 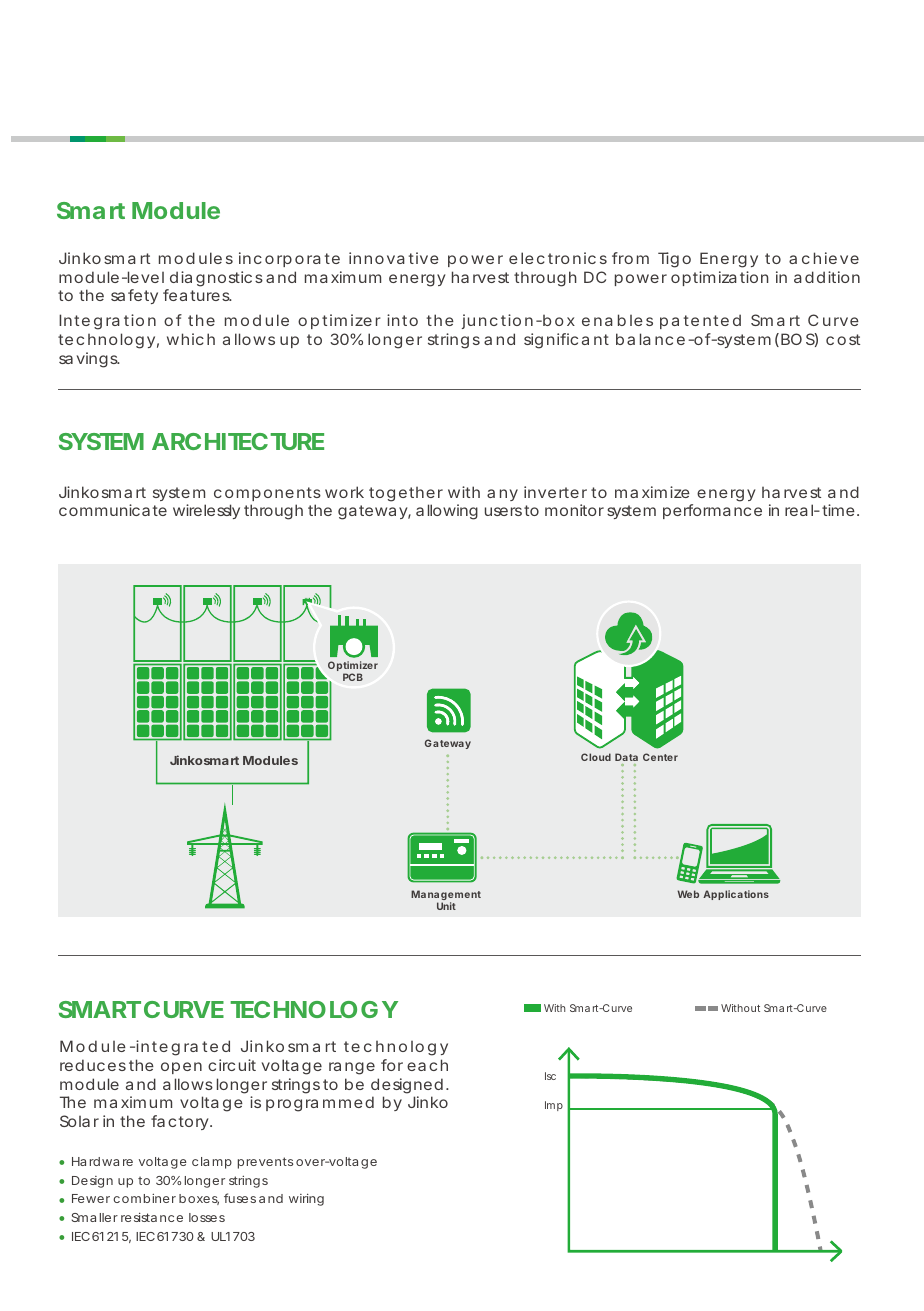 I want to click on performance, so click(x=712, y=511).
